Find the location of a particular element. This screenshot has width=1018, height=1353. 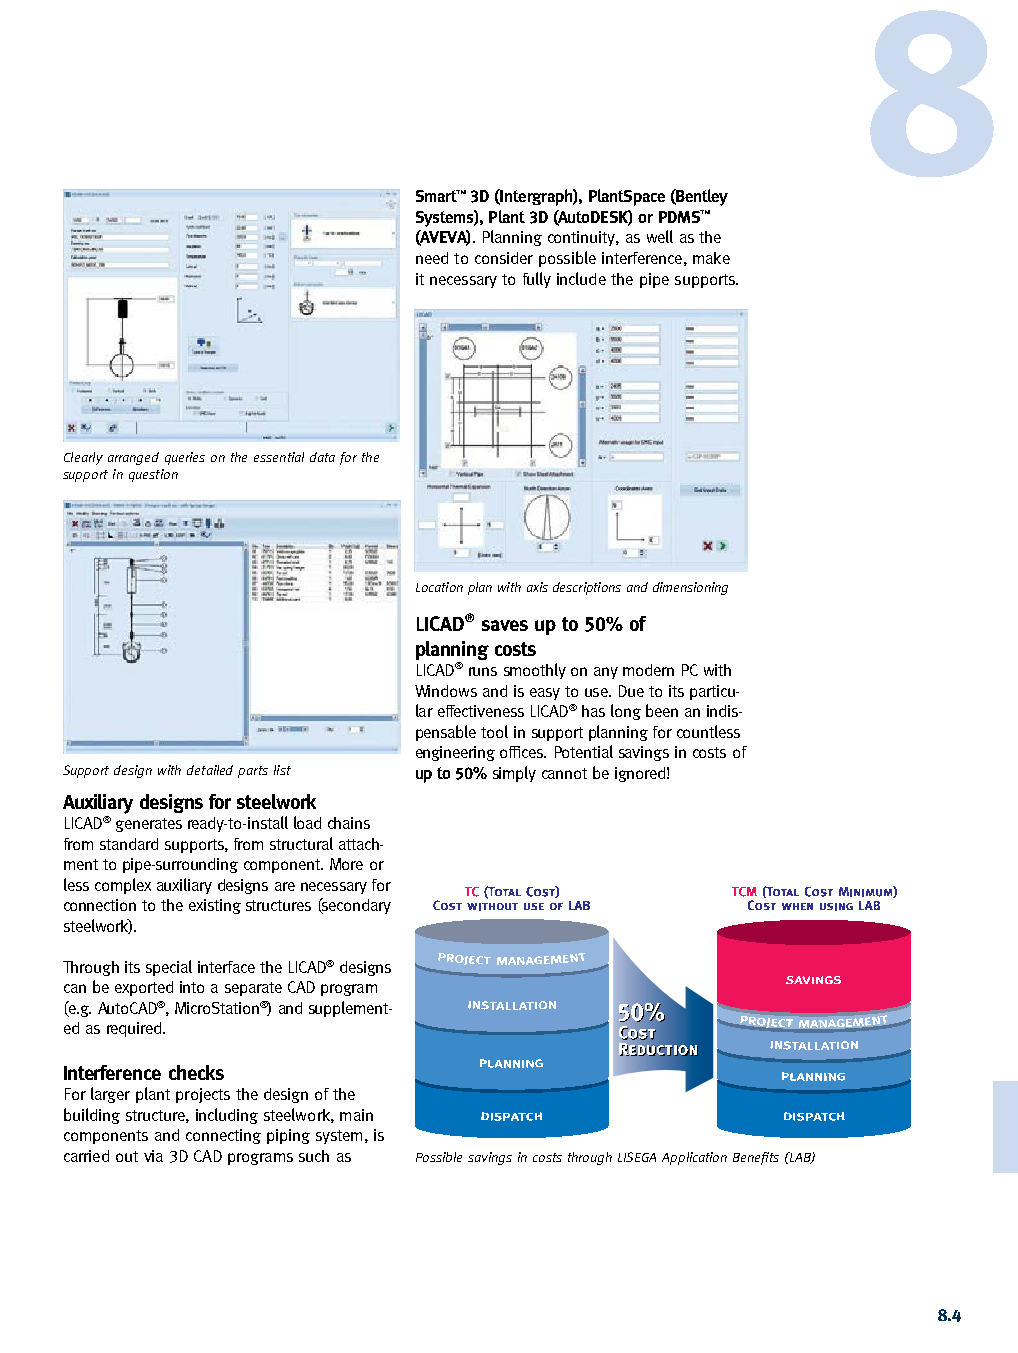

dimensioning is located at coordinates (690, 588).
